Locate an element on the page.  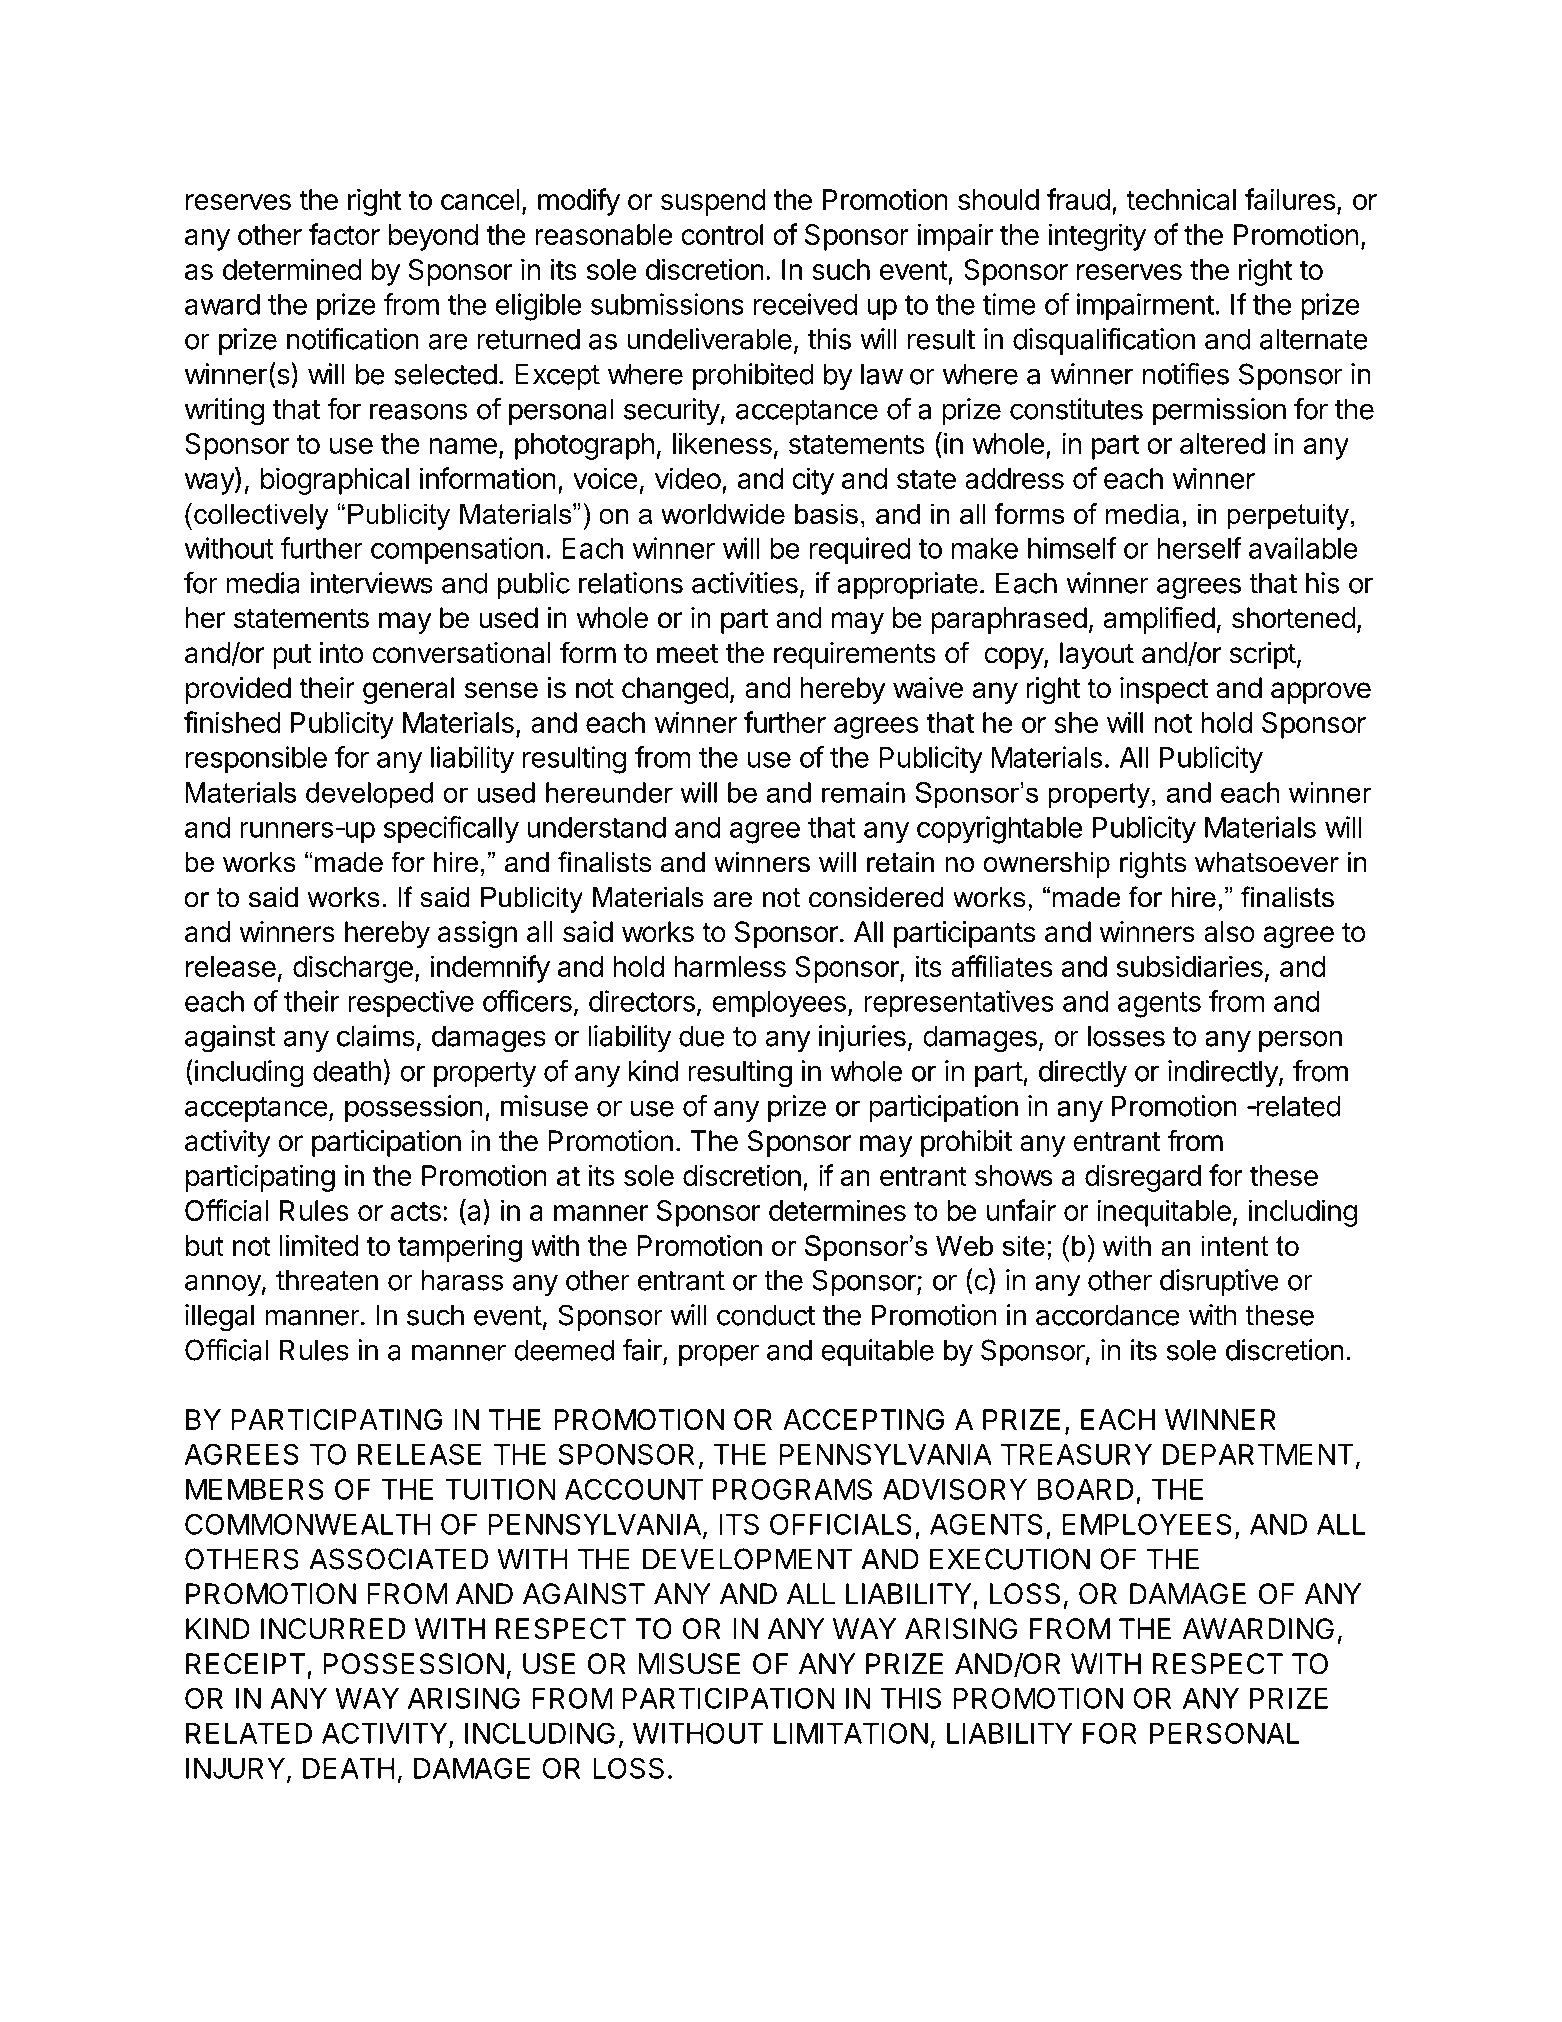
discharge is located at coordinates (353, 969).
